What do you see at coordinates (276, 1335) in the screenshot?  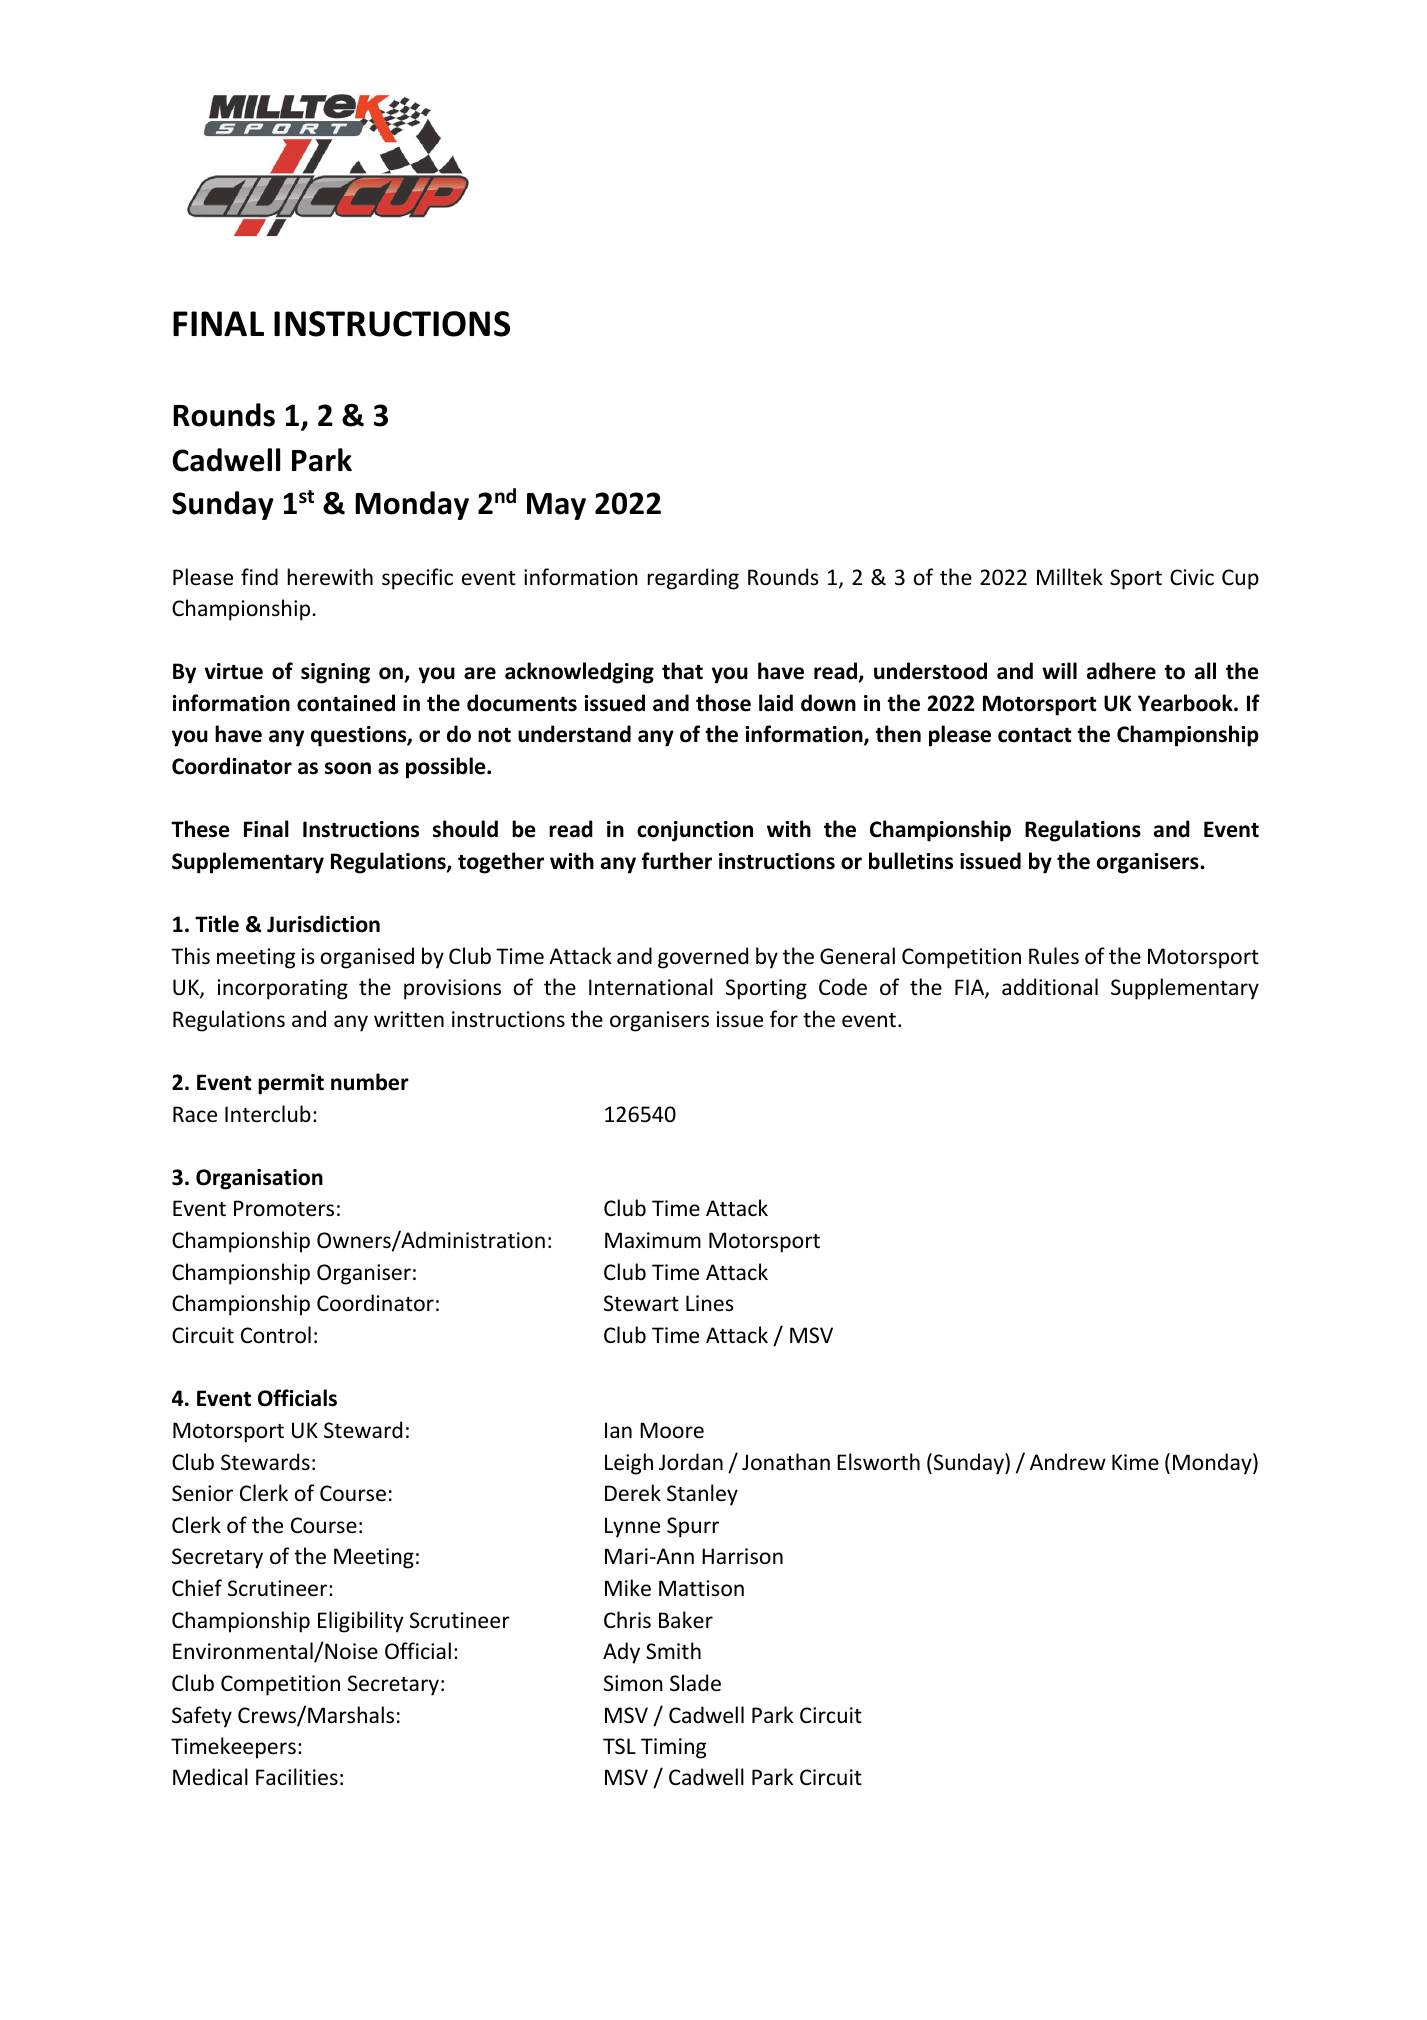 I see `Control` at bounding box center [276, 1335].
